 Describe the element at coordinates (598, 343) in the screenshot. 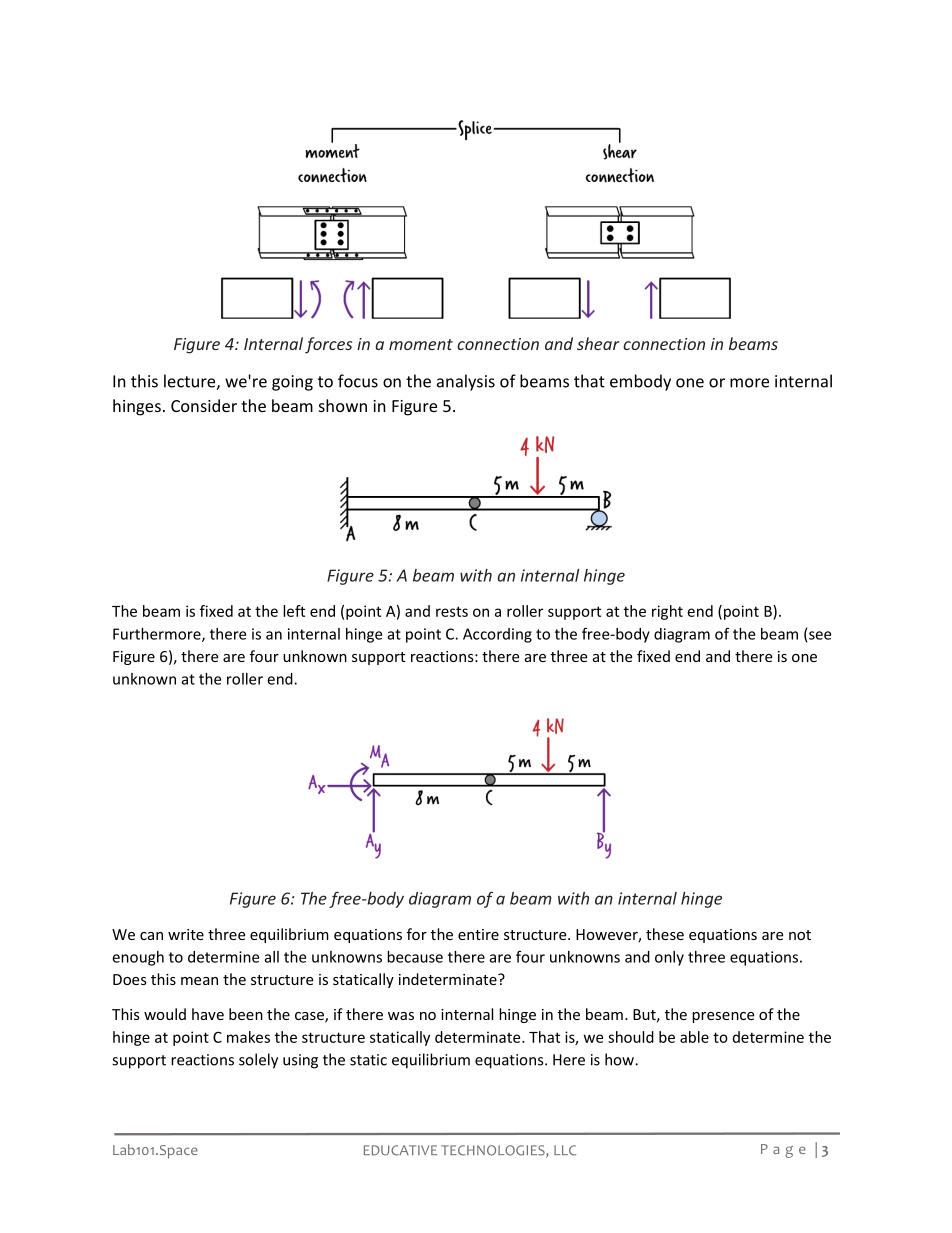

I see `shear` at that location.
